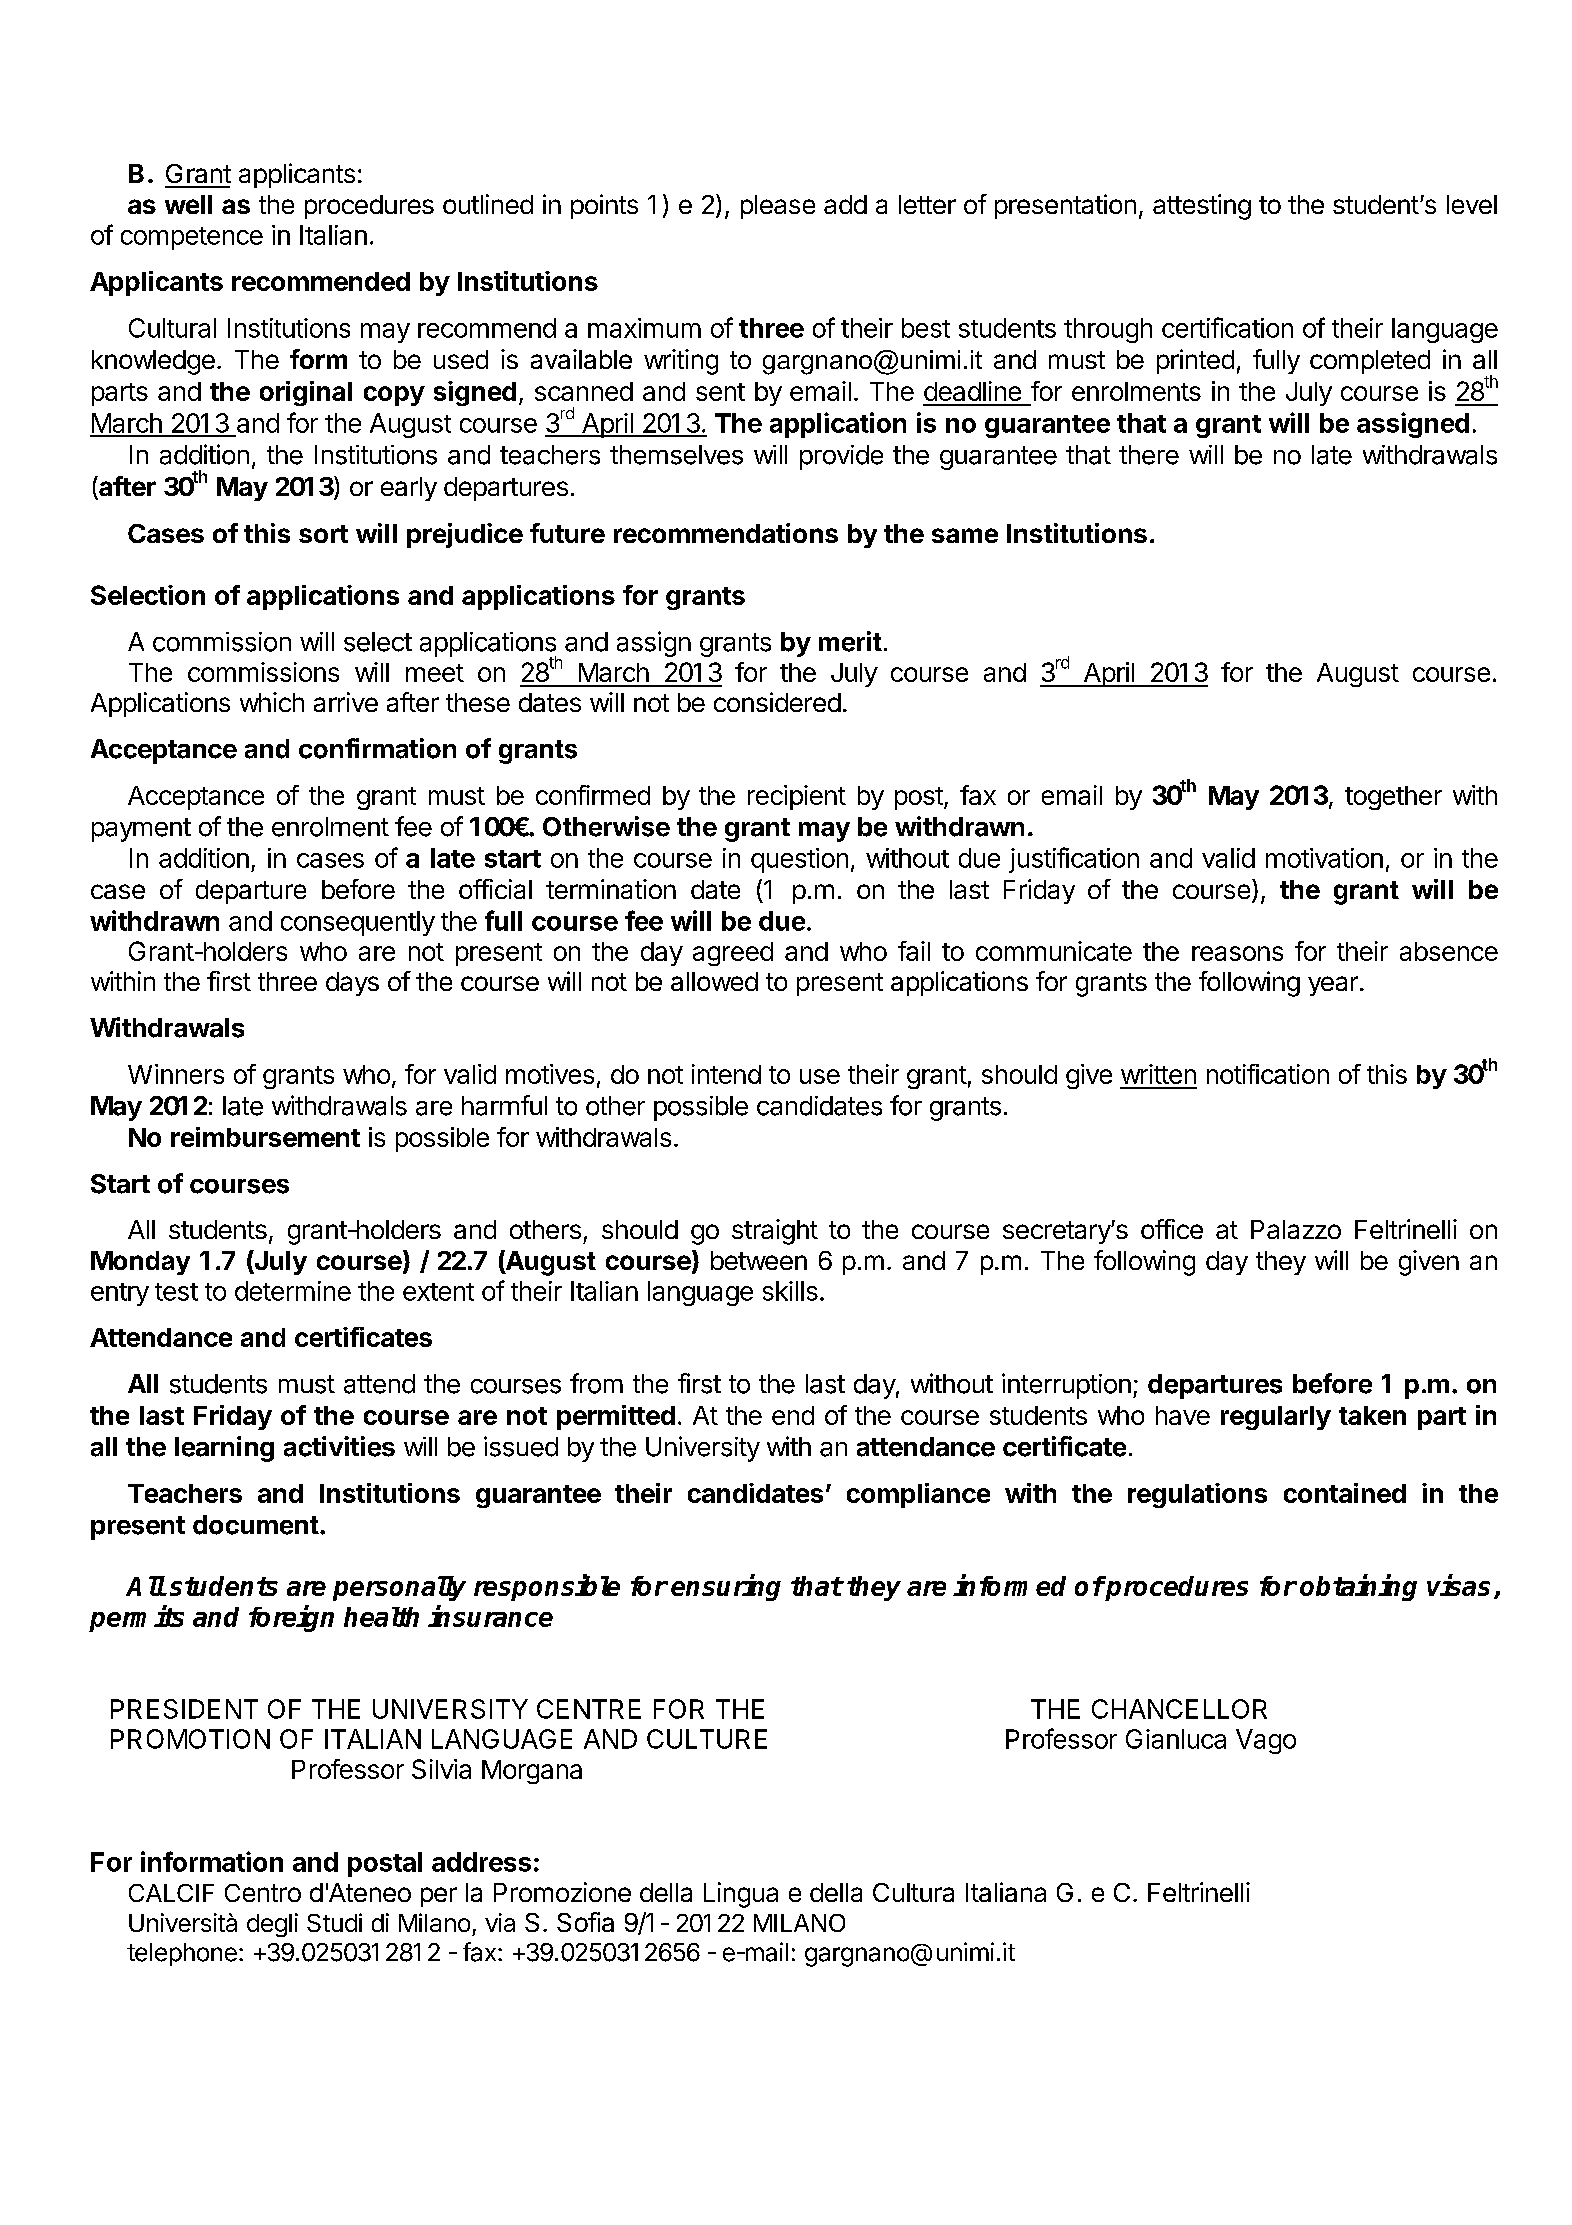 The height and width of the image is (2225, 1572). What do you see at coordinates (1345, 1493) in the image?
I see `contained` at bounding box center [1345, 1493].
